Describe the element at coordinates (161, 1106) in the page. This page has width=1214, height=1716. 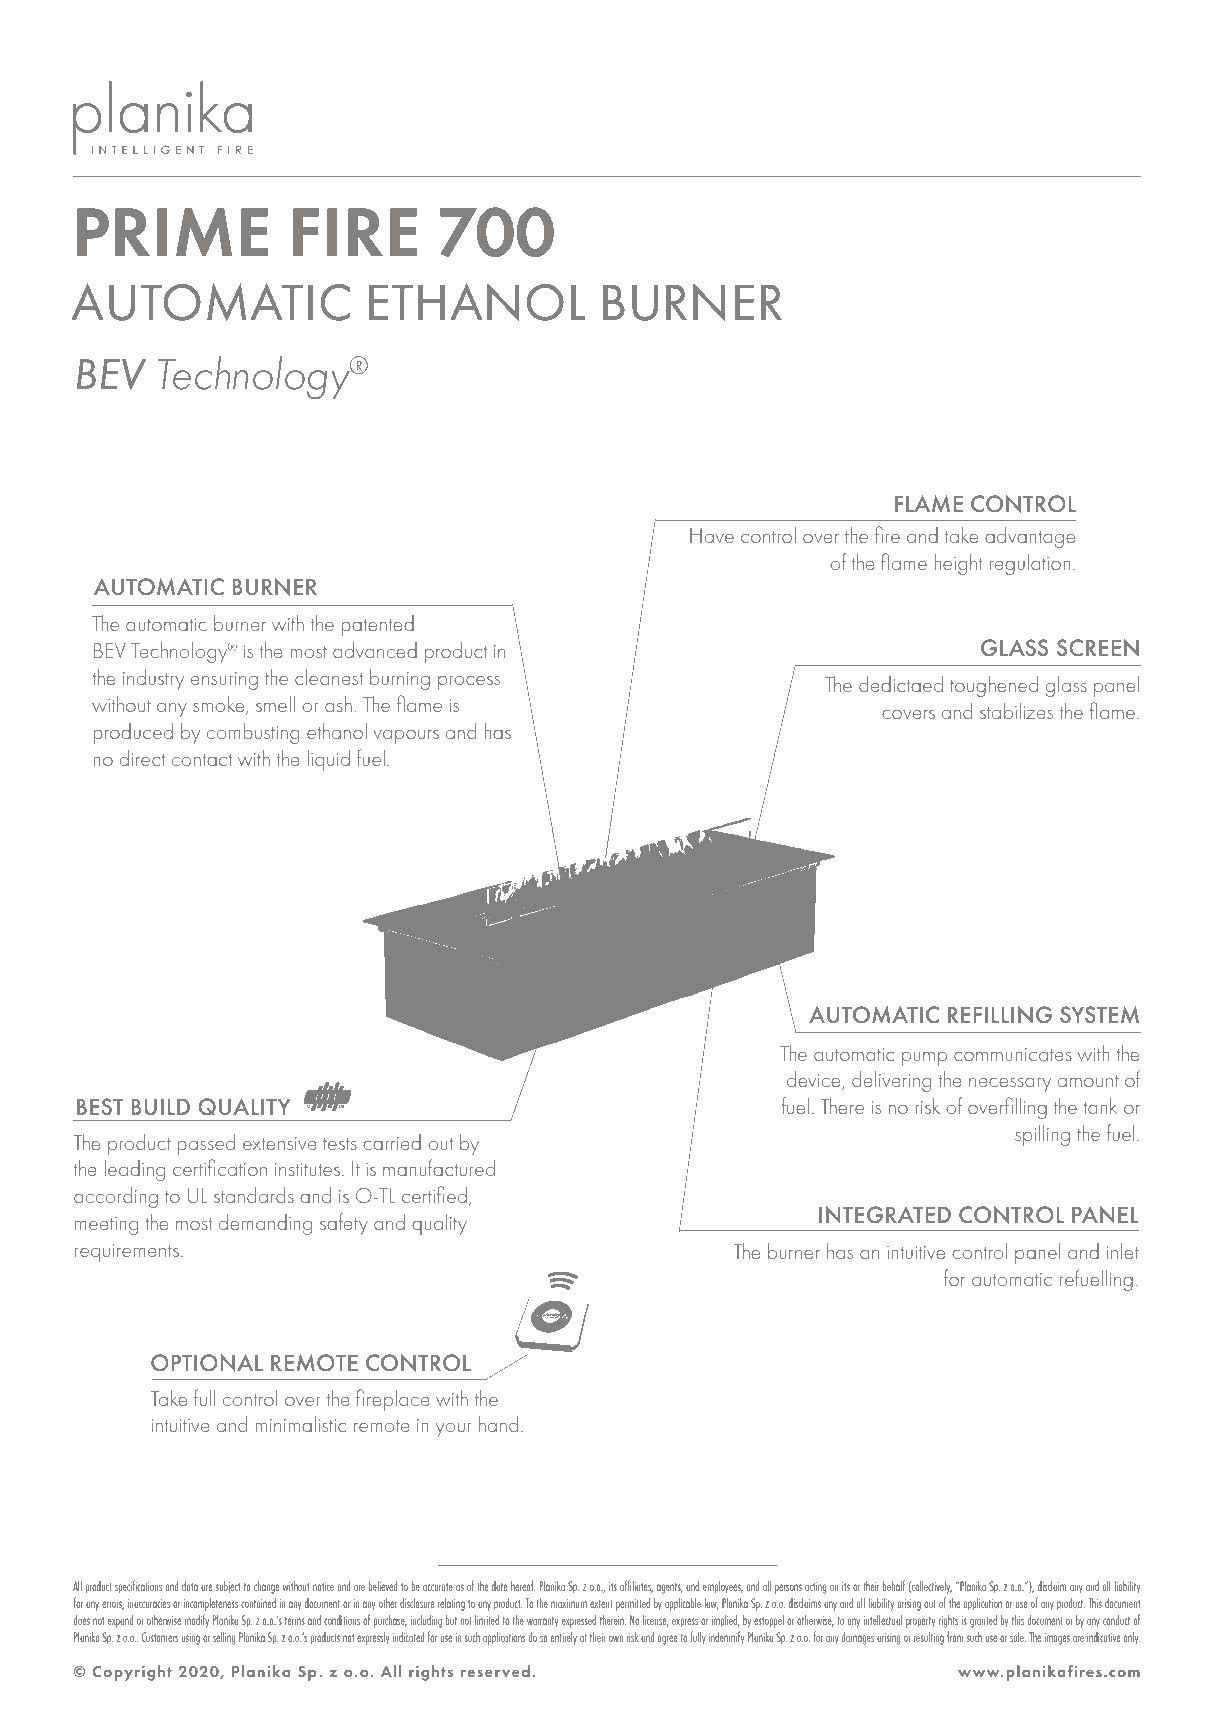
I see `BUILD` at that location.
